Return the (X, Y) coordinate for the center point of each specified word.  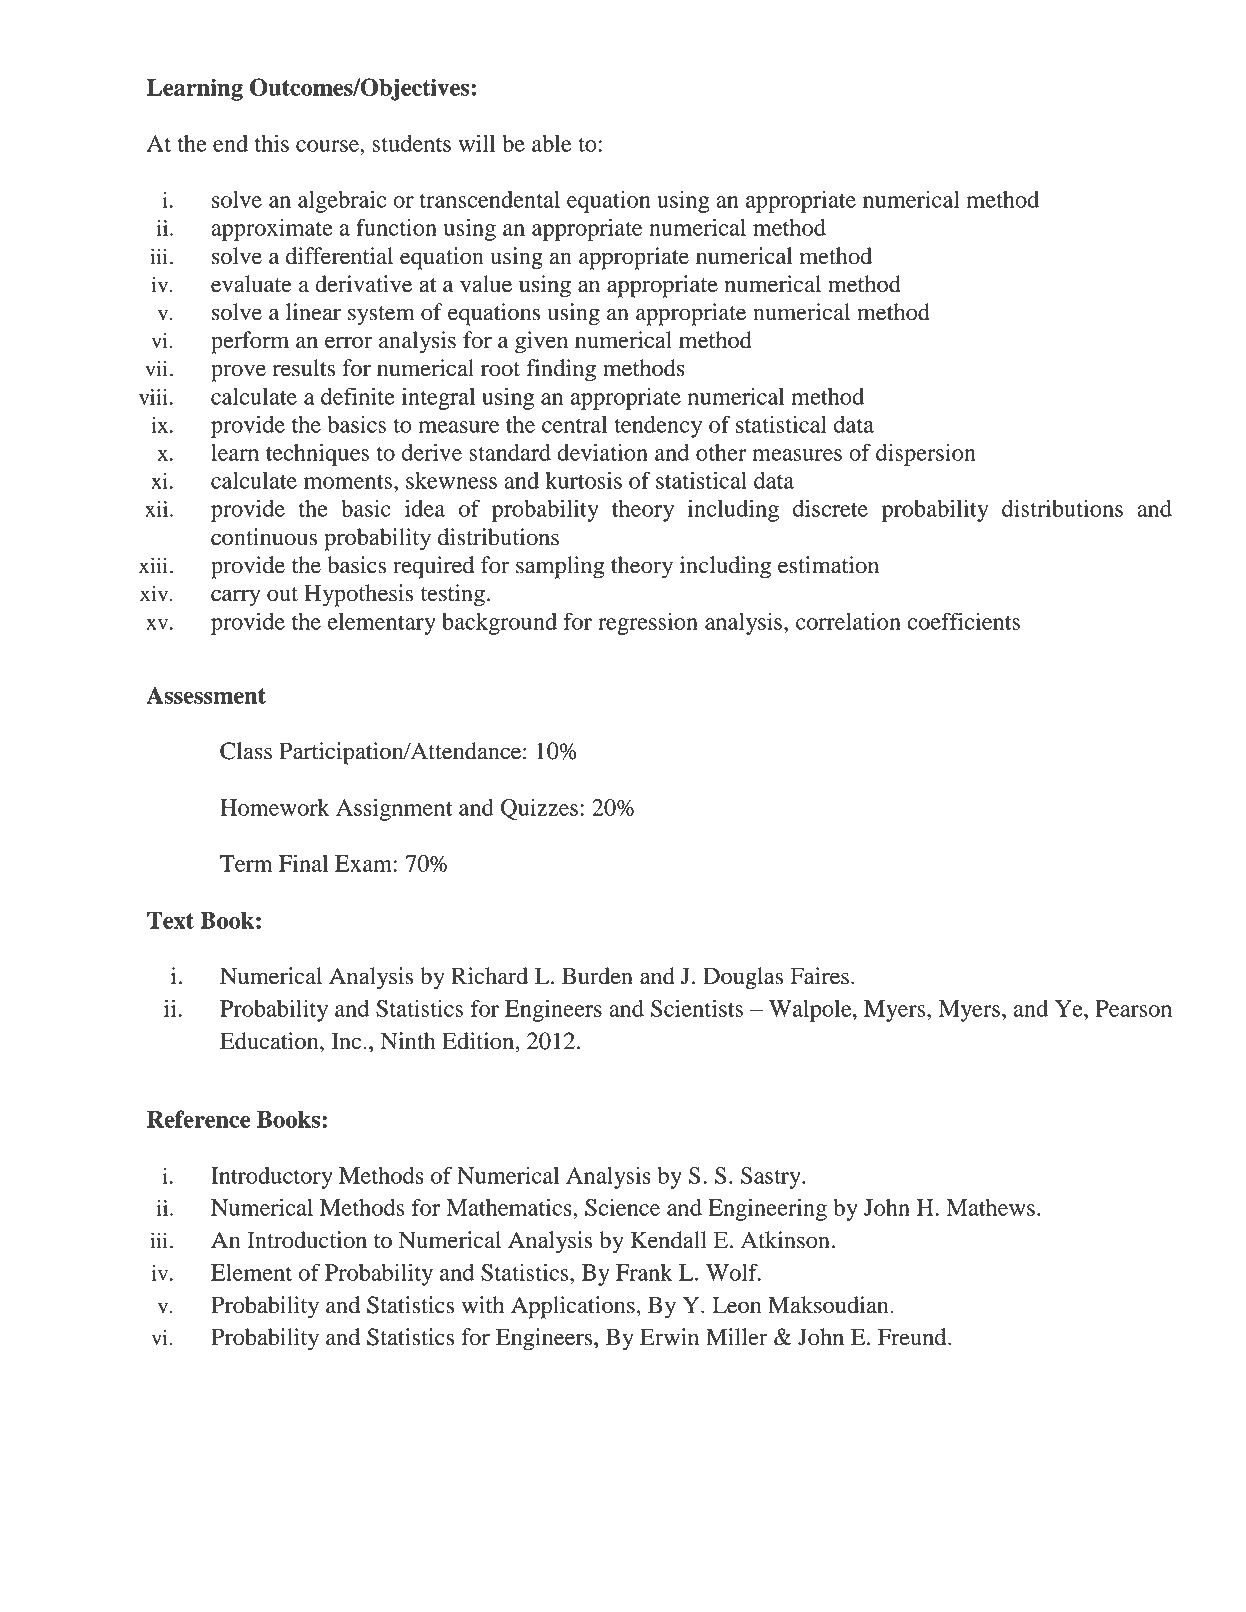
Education (270, 1041)
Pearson (1133, 1008)
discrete (830, 508)
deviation (602, 452)
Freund (913, 1337)
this (272, 143)
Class (246, 751)
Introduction (307, 1240)
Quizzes (539, 809)
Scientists (697, 1008)
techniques (317, 455)
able (551, 143)
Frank (644, 1272)
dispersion (926, 455)
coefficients (963, 621)
